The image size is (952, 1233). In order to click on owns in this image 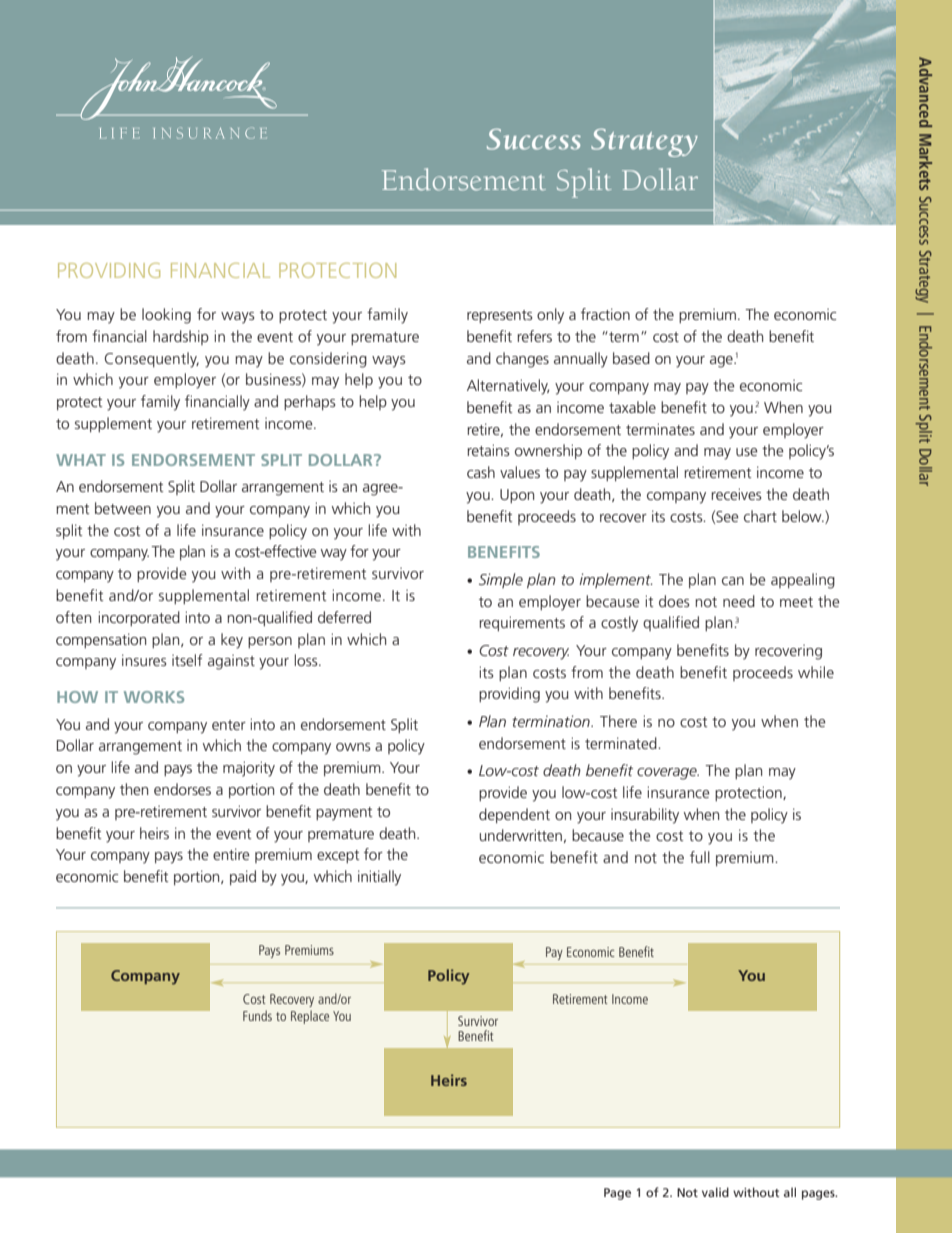, I will do `click(353, 747)`.
